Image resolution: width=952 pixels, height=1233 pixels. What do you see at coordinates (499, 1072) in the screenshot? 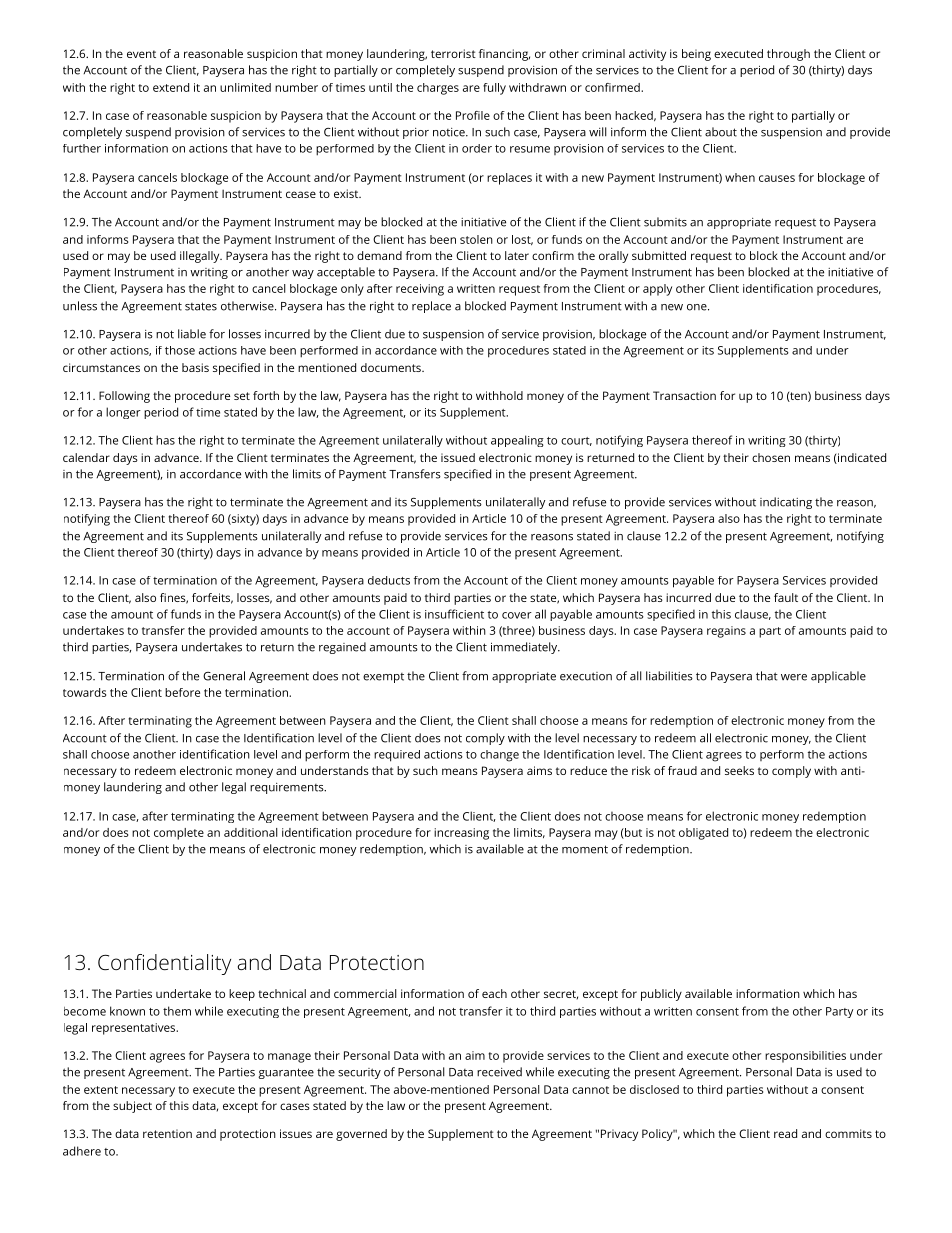
I see `received` at bounding box center [499, 1072].
